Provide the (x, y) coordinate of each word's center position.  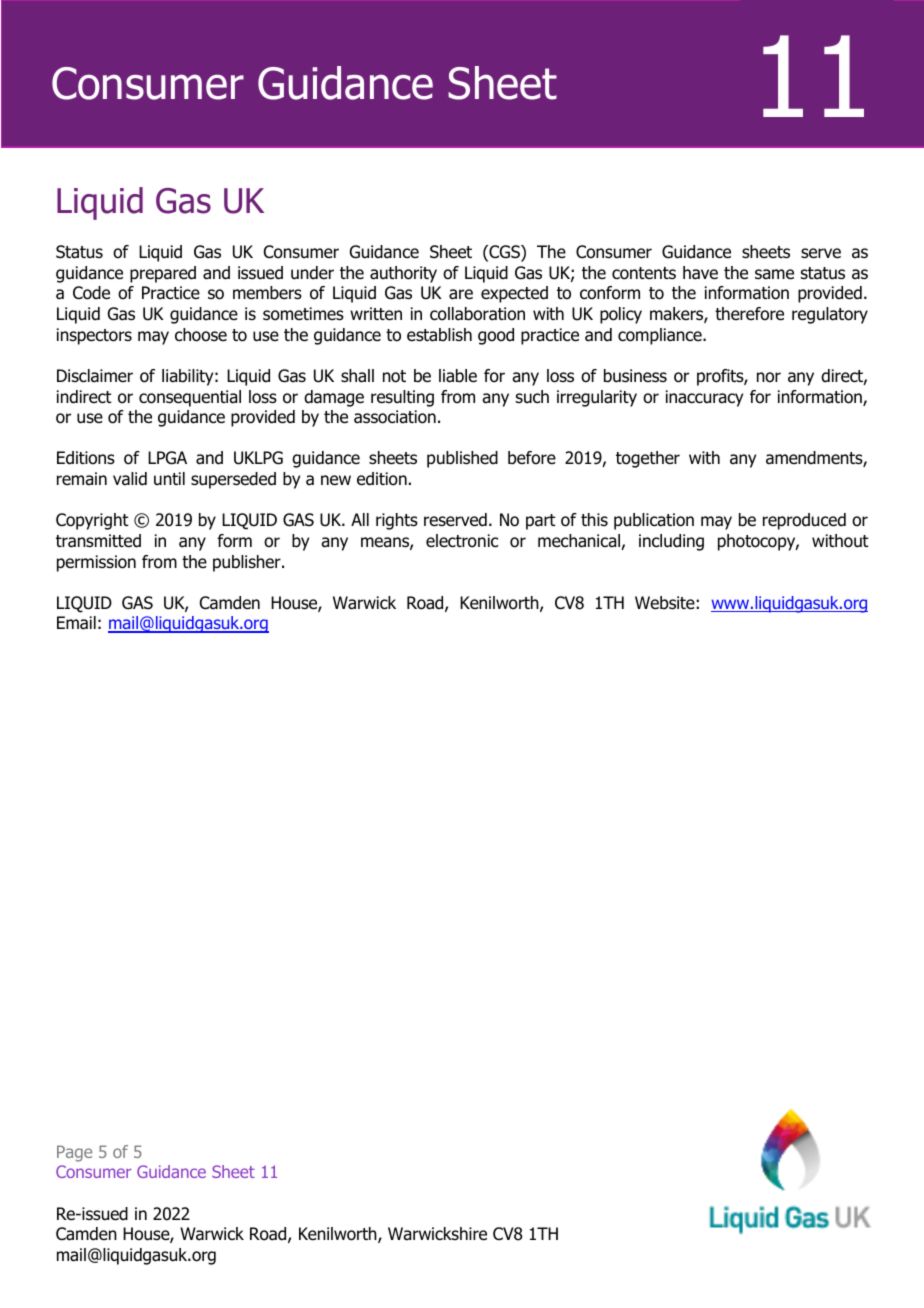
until (169, 478)
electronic (462, 541)
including (671, 542)
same (774, 274)
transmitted (98, 541)
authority (403, 274)
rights (397, 521)
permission (96, 563)
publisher (248, 563)
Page (74, 1153)
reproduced (804, 521)
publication (654, 521)
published (462, 459)
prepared (163, 274)
